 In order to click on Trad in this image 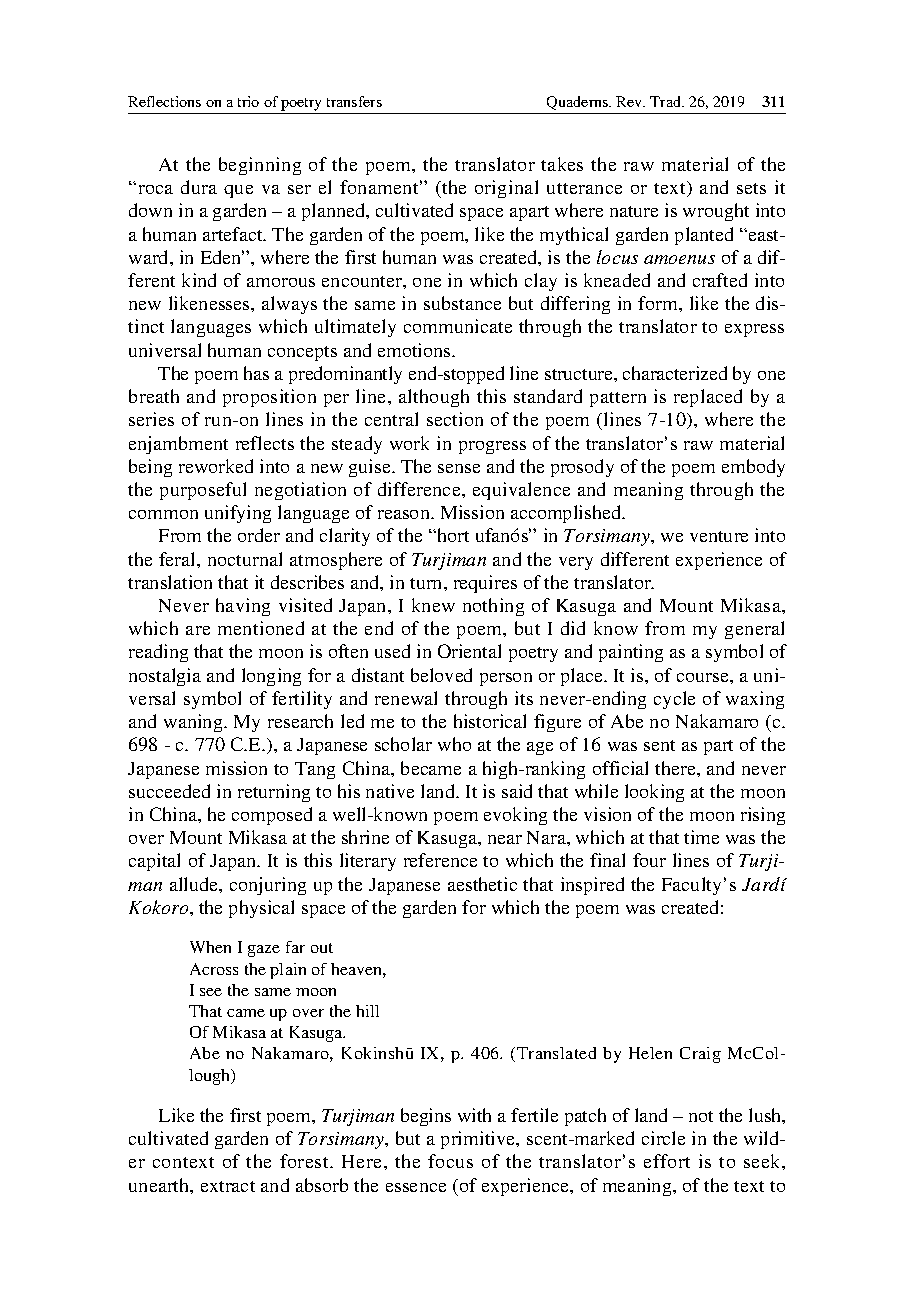, I will do `click(667, 101)`.
